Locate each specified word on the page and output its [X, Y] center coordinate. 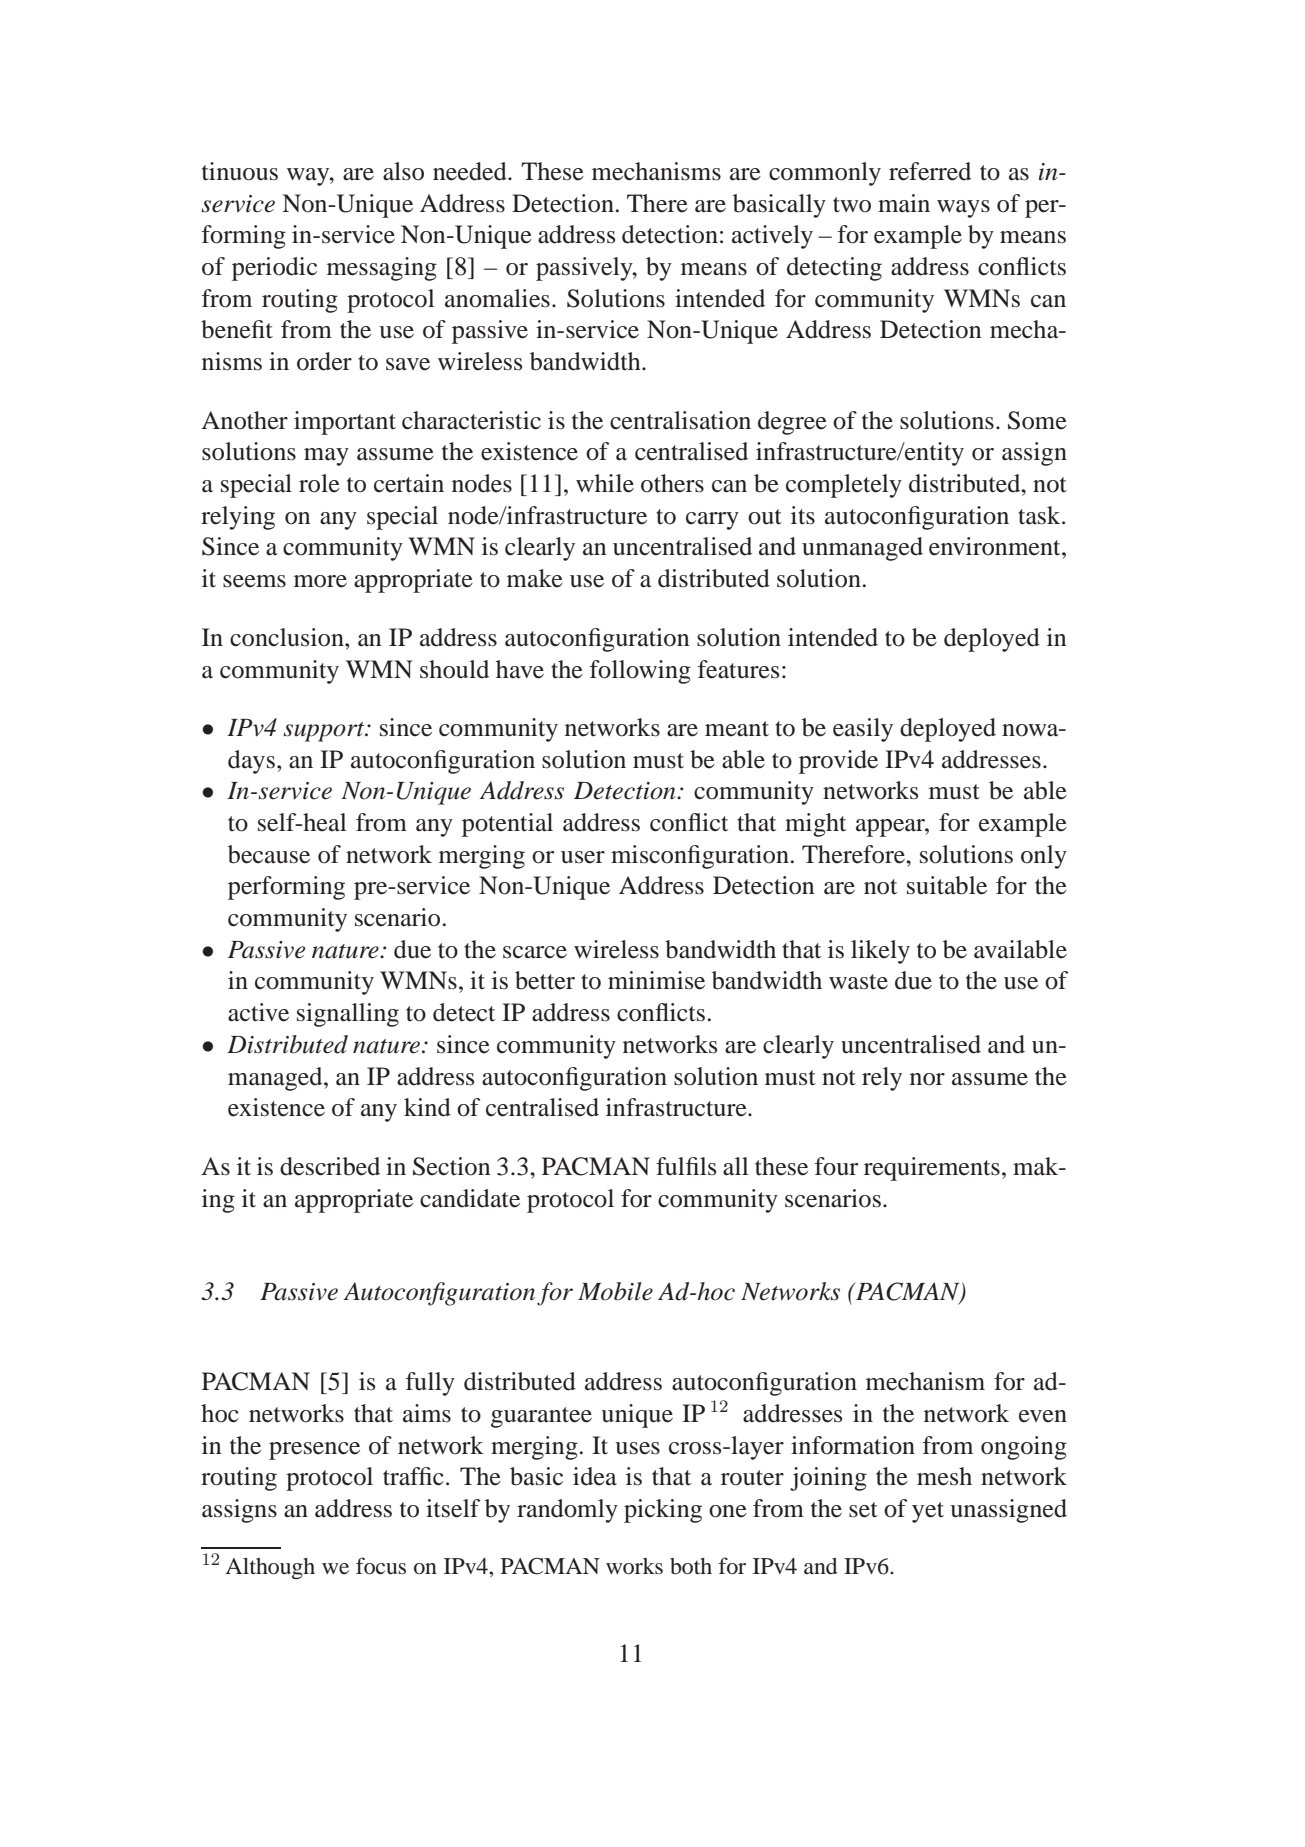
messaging [382, 269]
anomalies [497, 298]
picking [663, 1511]
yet [928, 1512]
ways [963, 209]
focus [381, 1566]
